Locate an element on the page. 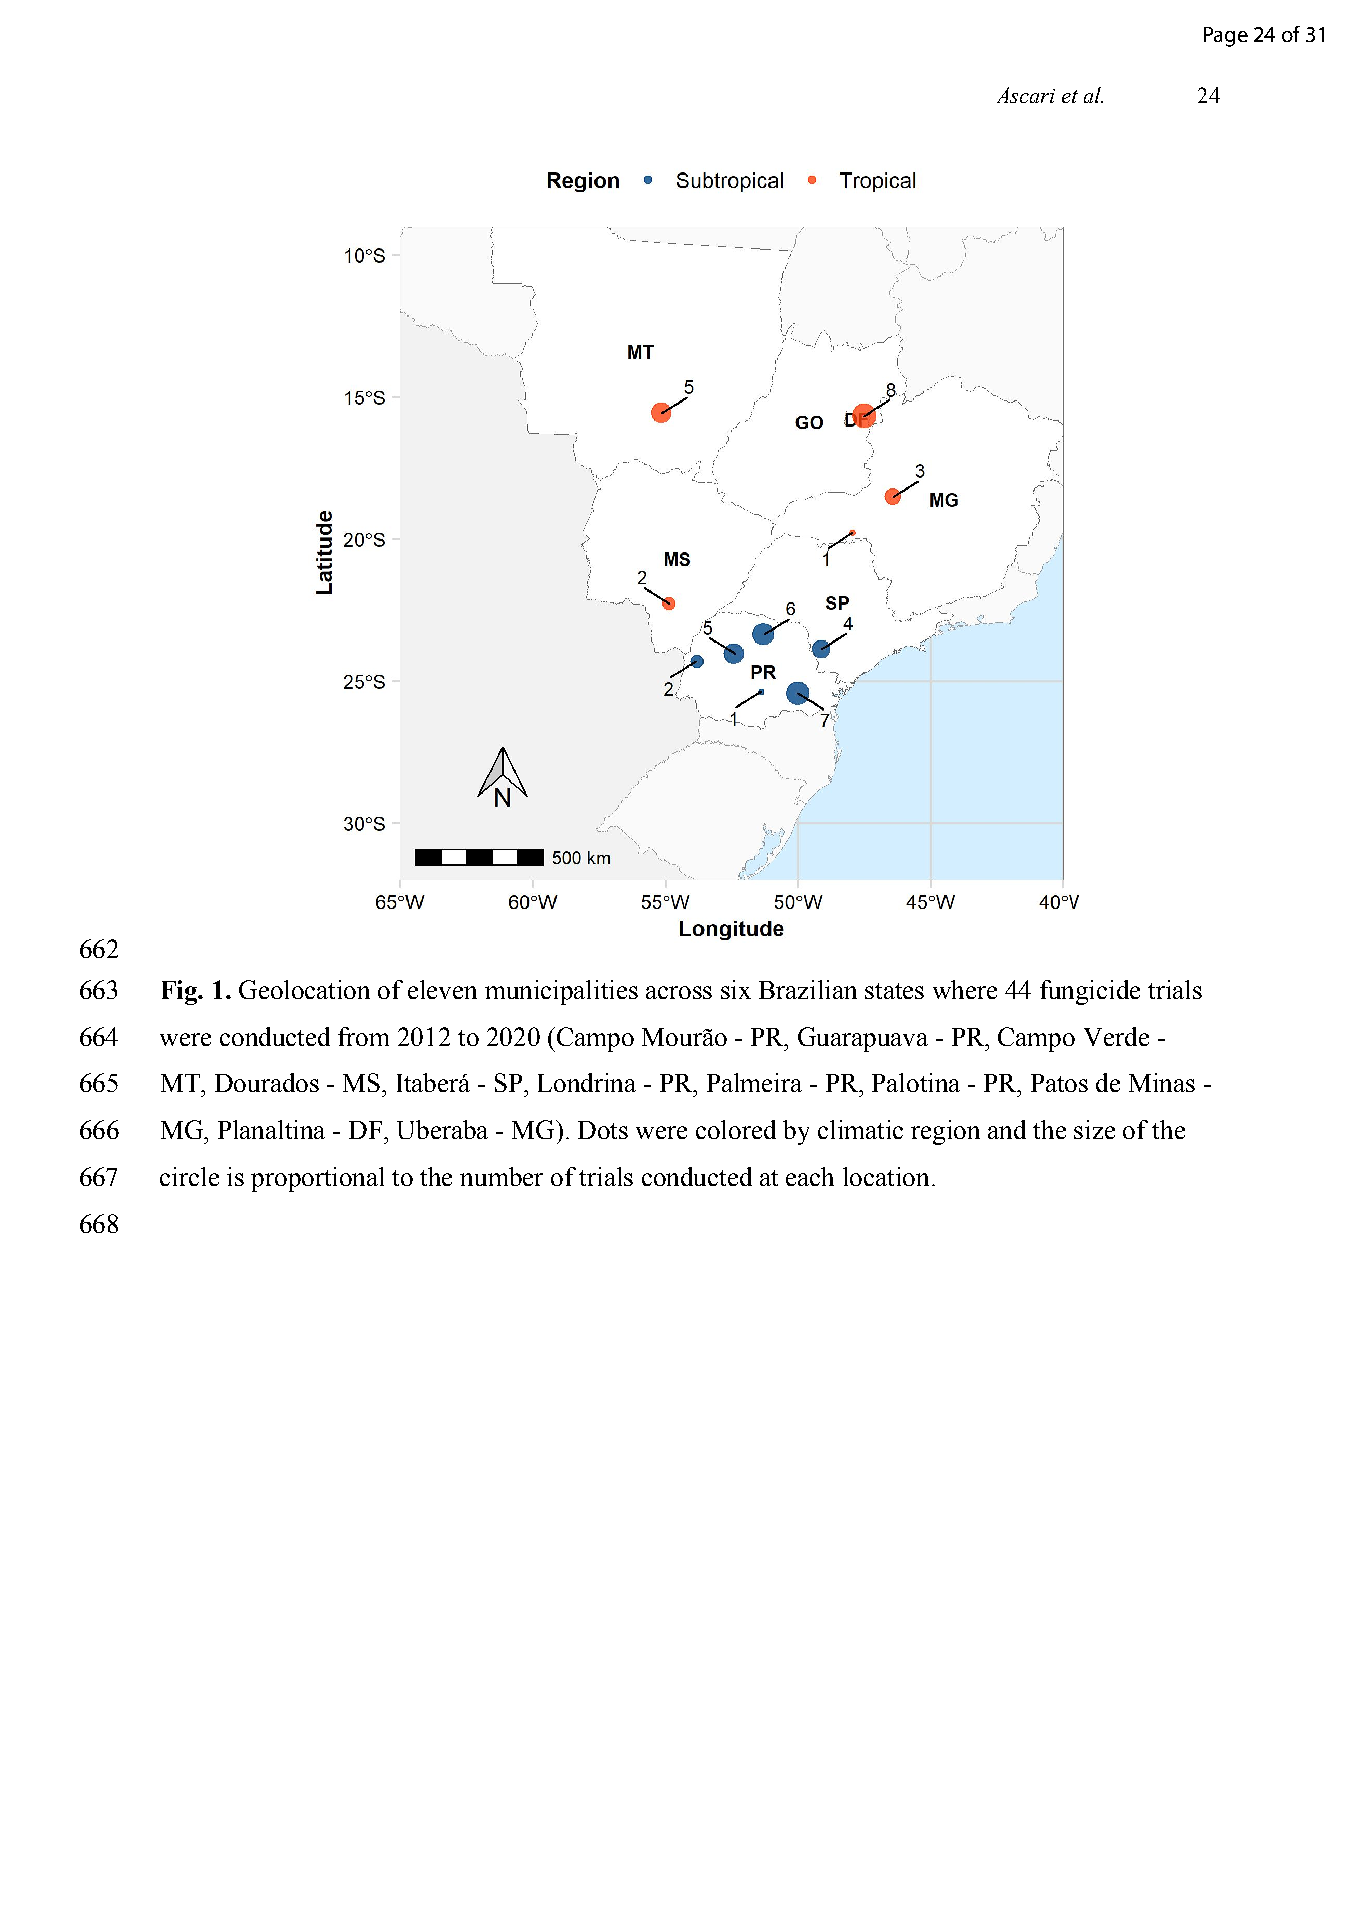  Page is located at coordinates (1226, 37).
